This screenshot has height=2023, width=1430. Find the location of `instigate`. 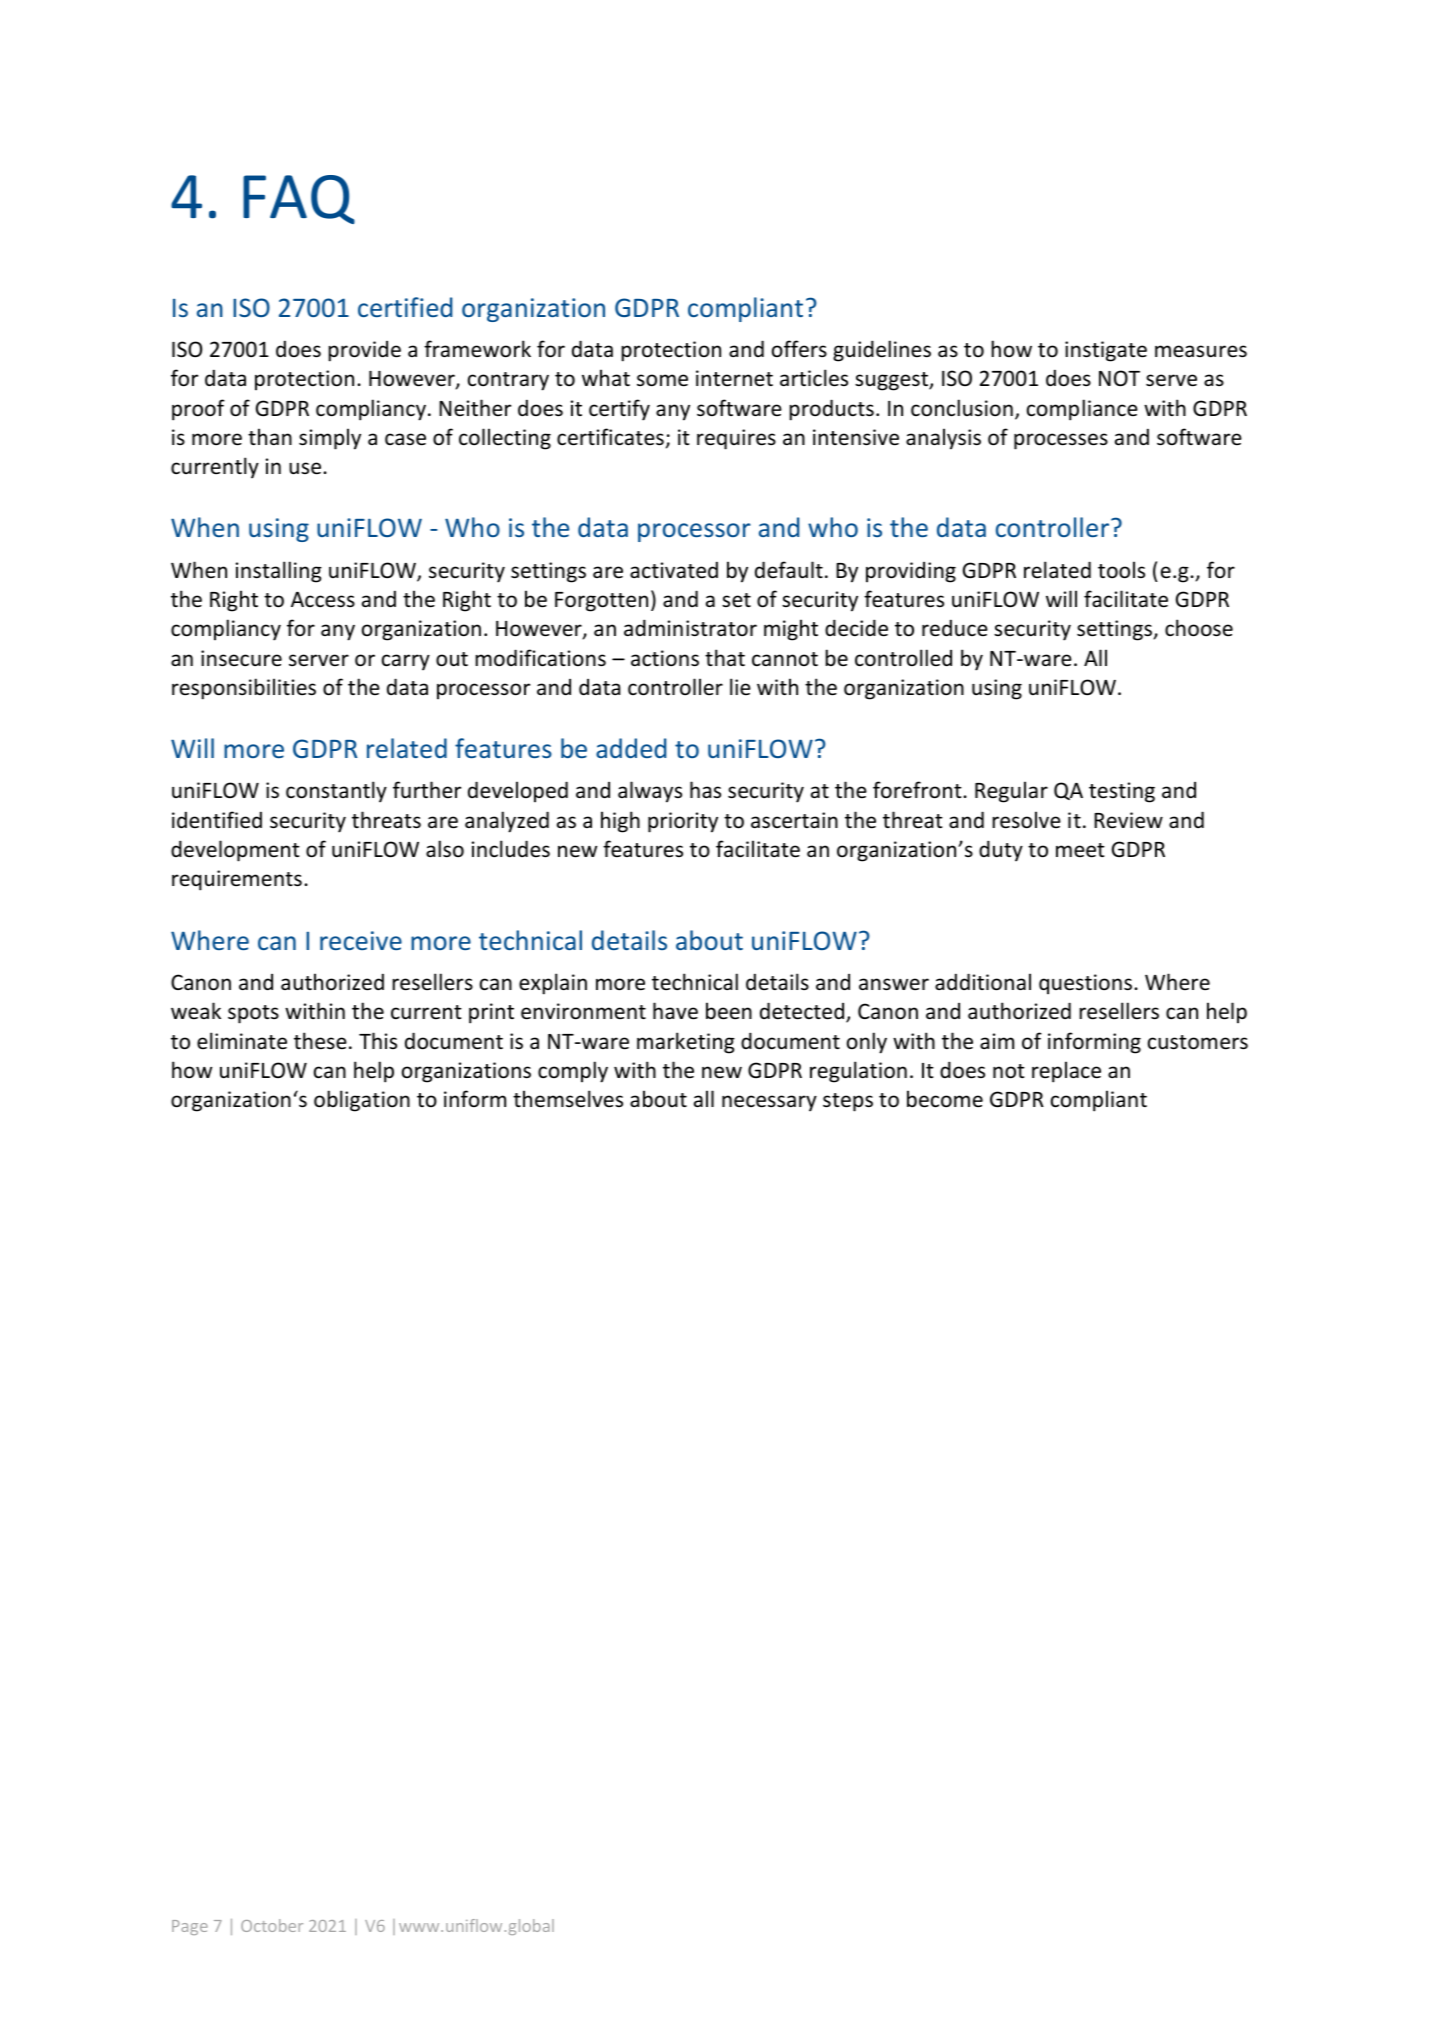

instigate is located at coordinates (1106, 351).
